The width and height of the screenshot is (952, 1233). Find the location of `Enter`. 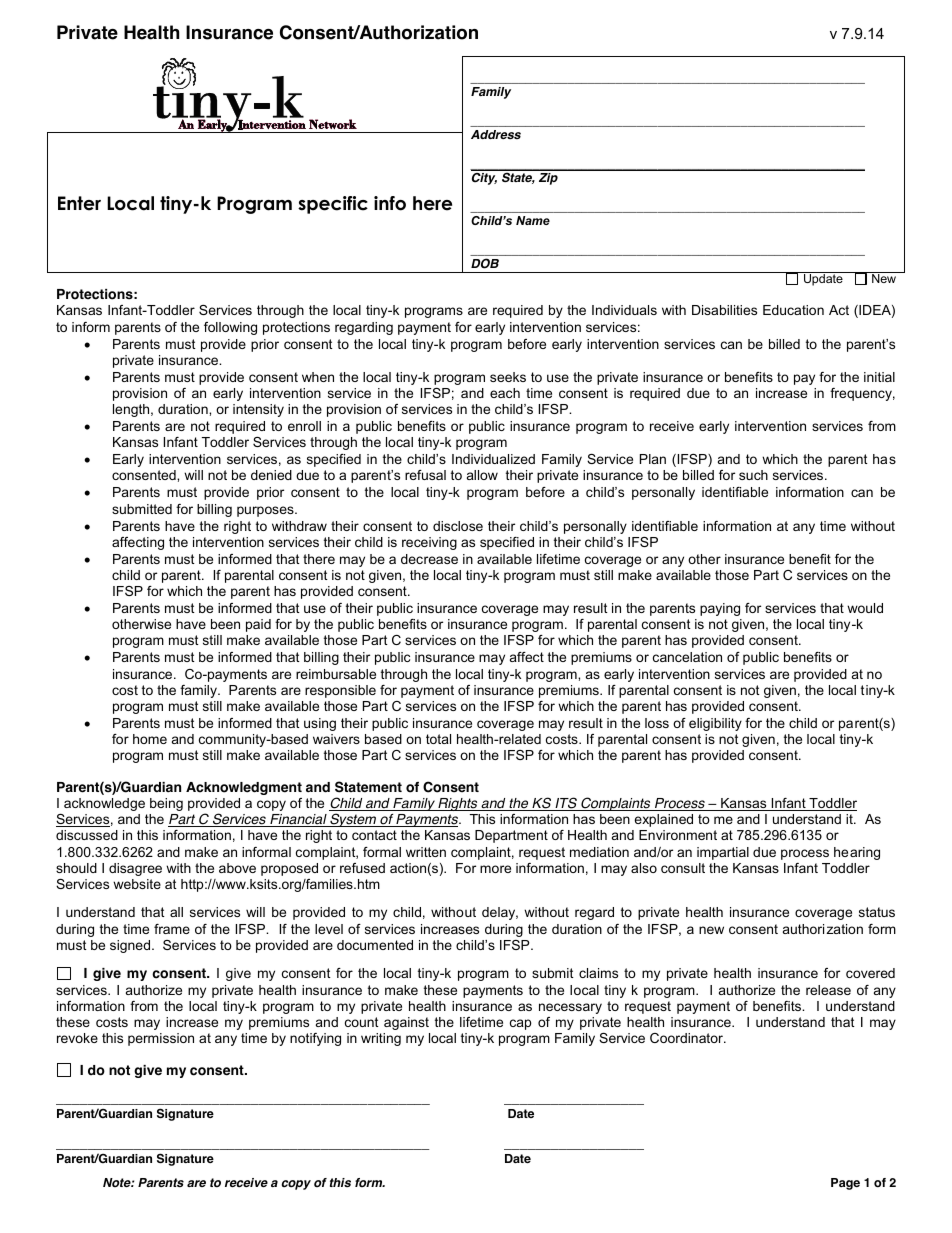

Enter is located at coordinates (79, 203).
